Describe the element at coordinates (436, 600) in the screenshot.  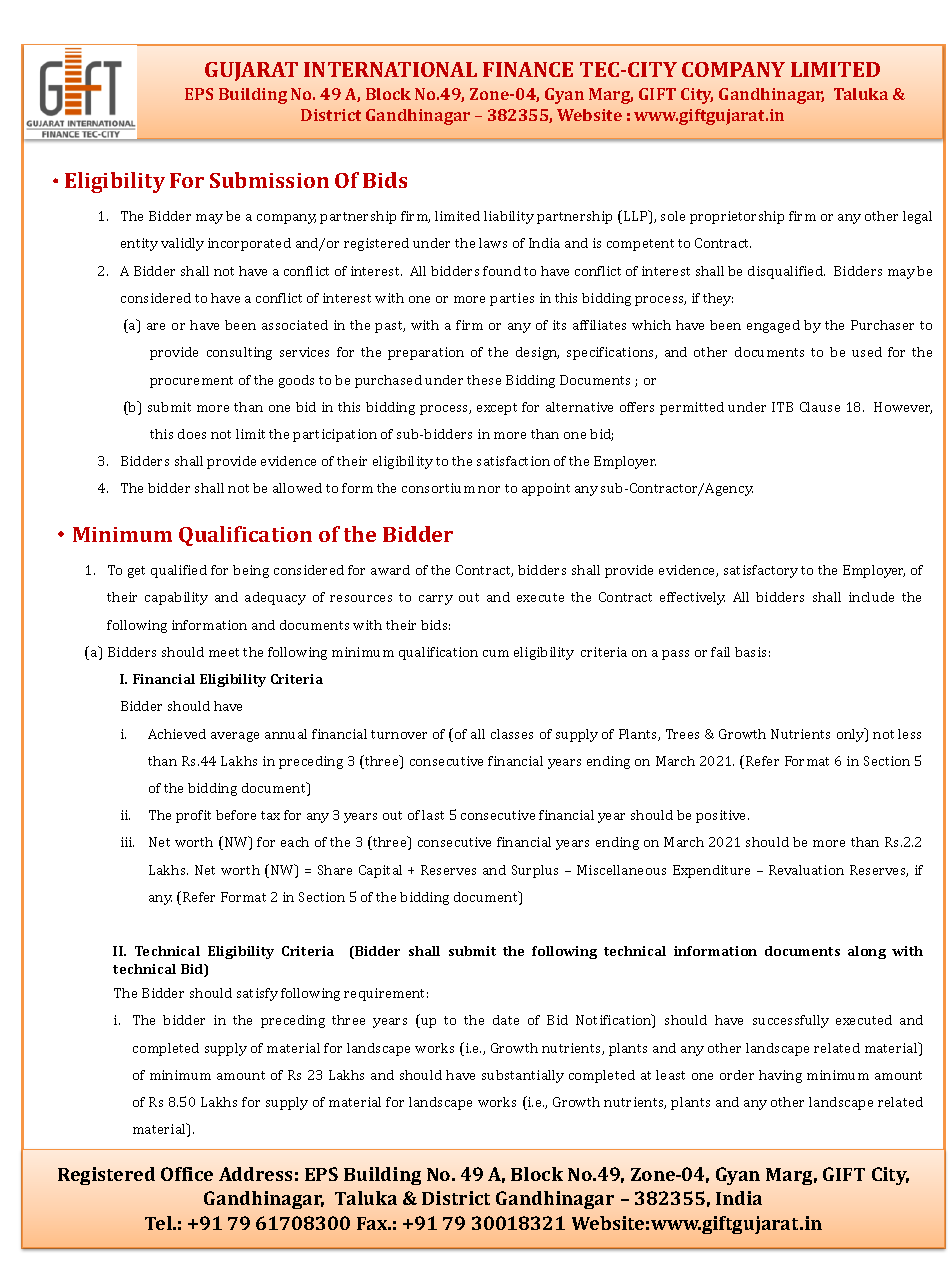
I see `carry` at that location.
